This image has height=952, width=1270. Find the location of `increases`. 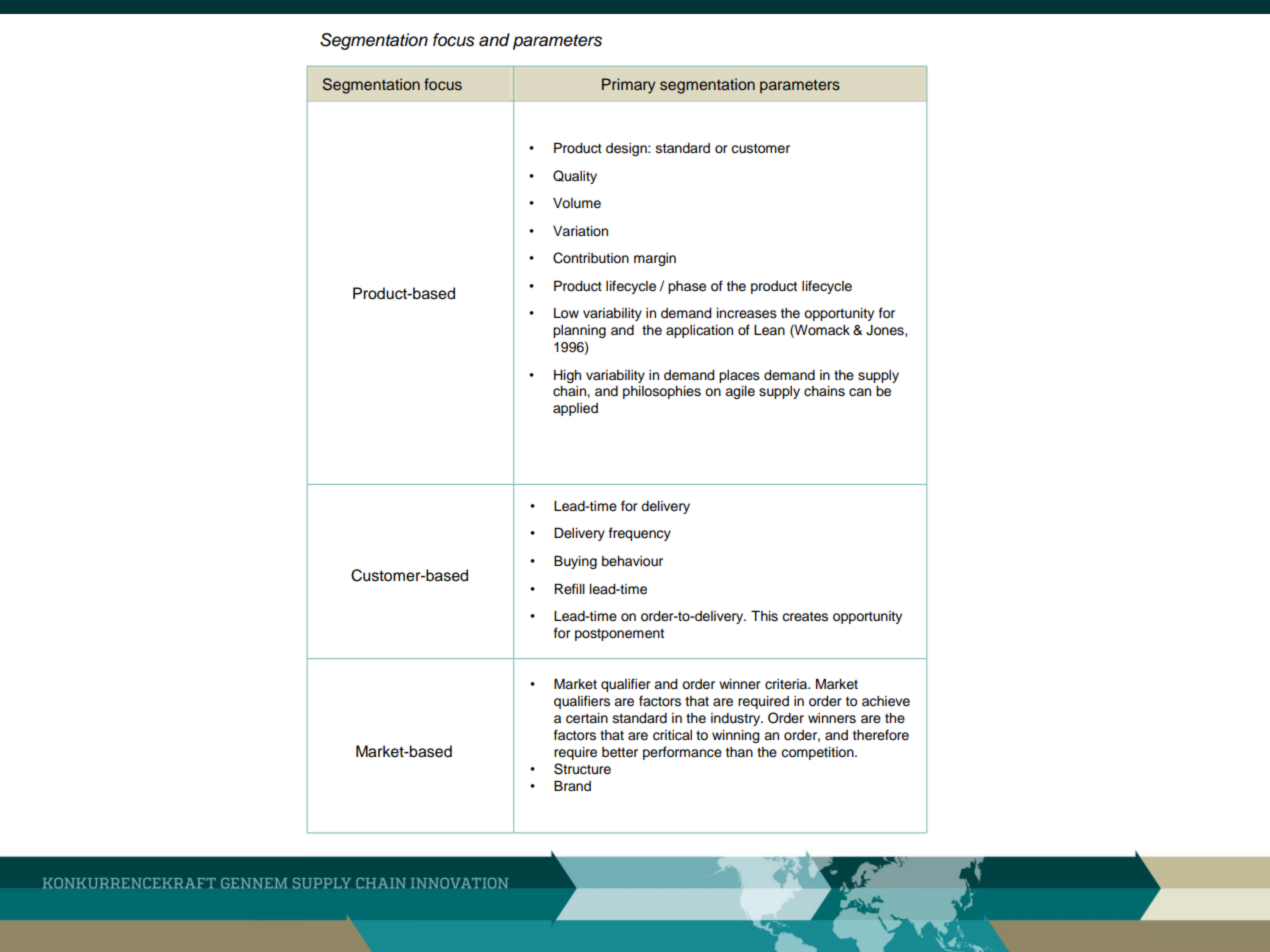

increases is located at coordinates (747, 313).
